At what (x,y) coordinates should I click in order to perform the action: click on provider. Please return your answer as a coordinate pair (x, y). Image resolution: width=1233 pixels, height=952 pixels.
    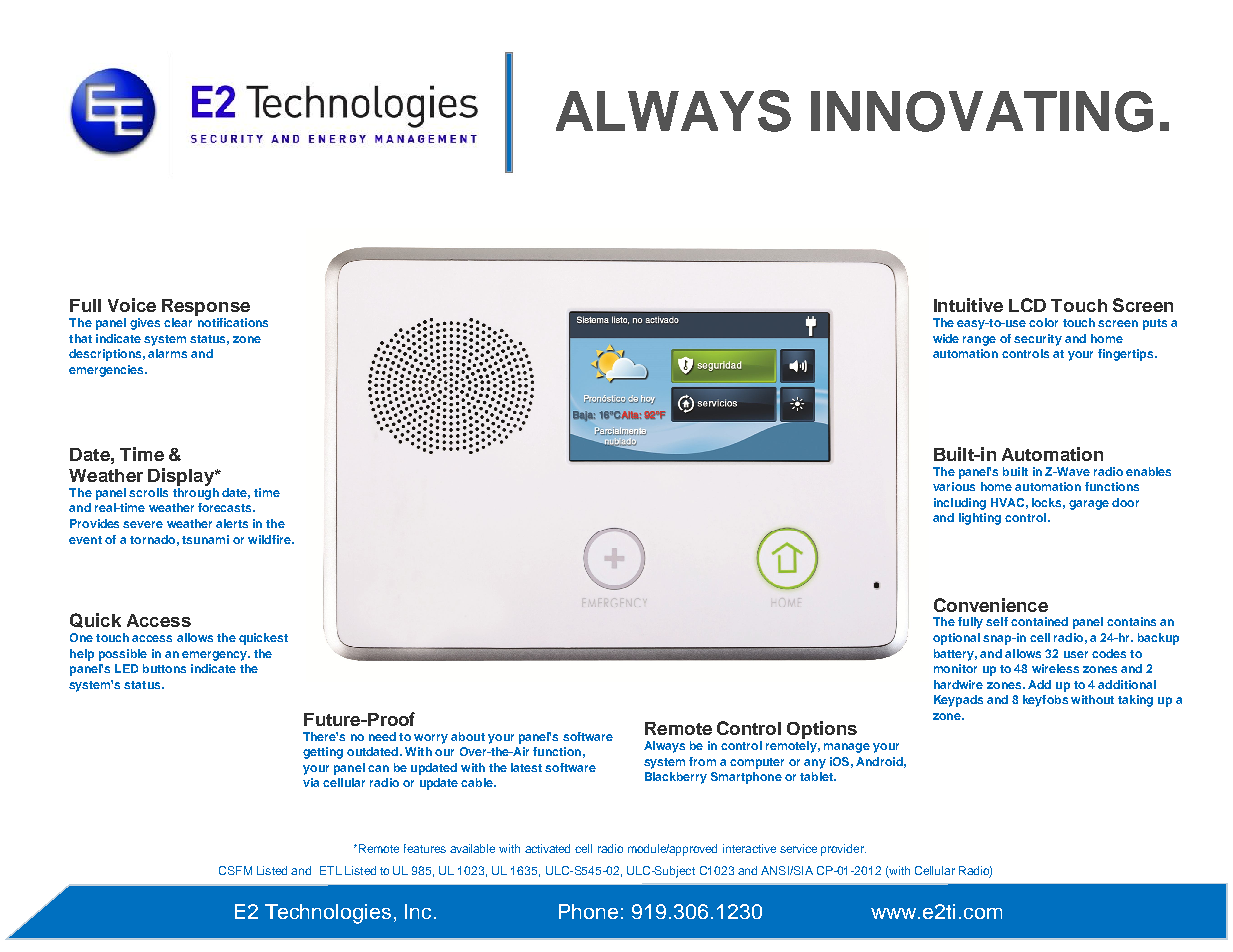
    Looking at the image, I should click on (843, 850).
